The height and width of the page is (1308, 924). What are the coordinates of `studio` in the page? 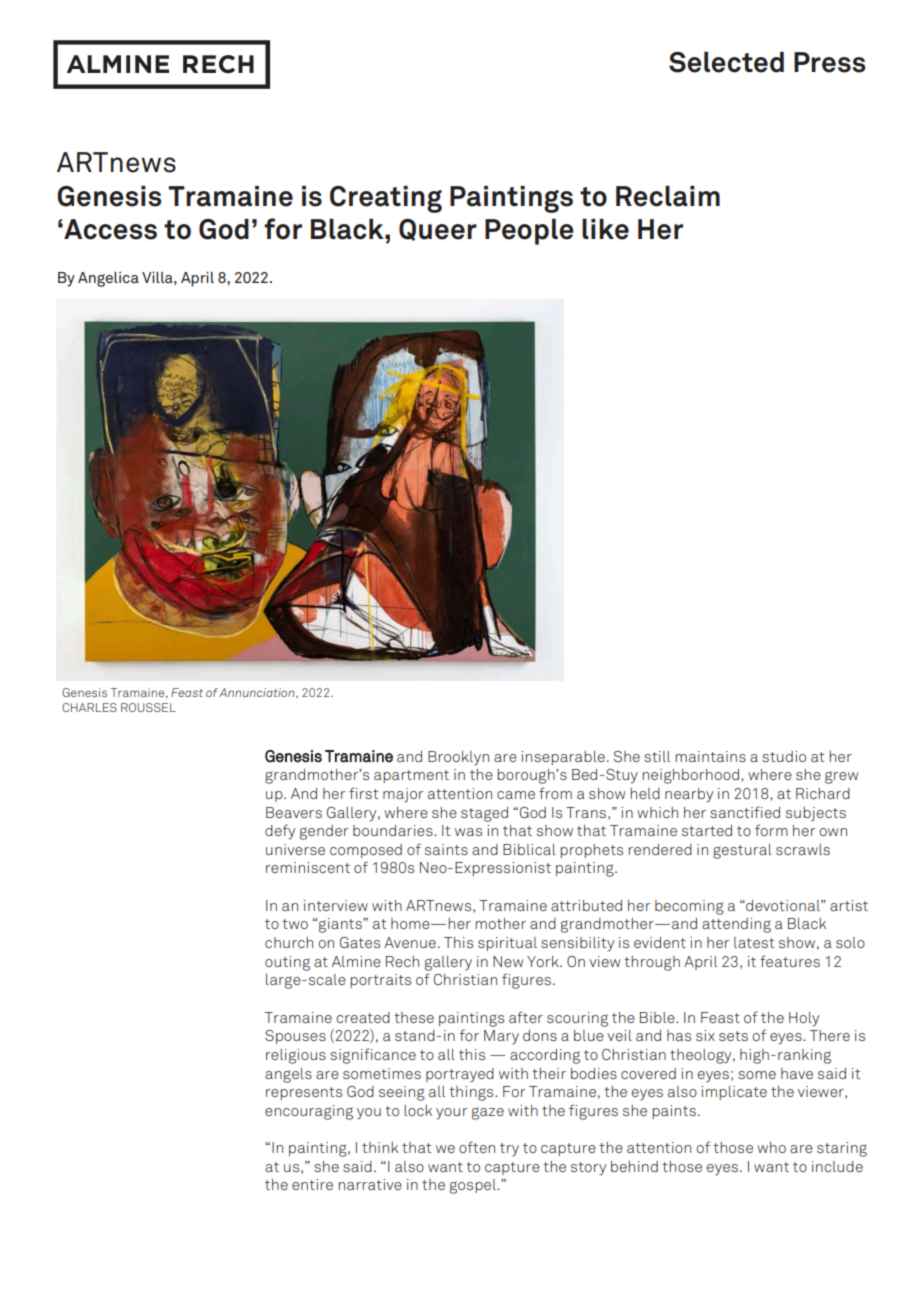 It's located at (784, 756).
